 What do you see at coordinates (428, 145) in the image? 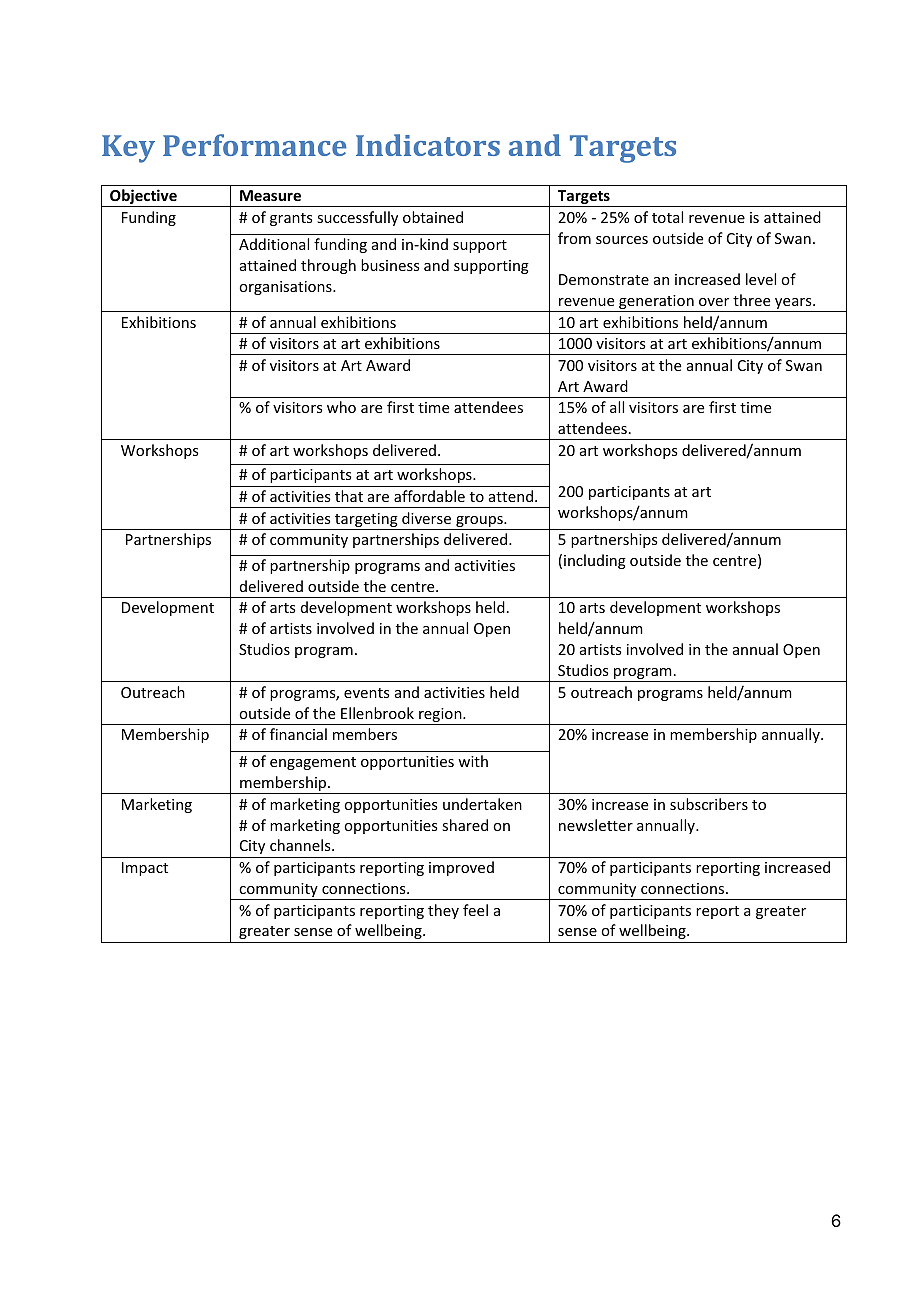
I see `Indicators` at bounding box center [428, 145].
